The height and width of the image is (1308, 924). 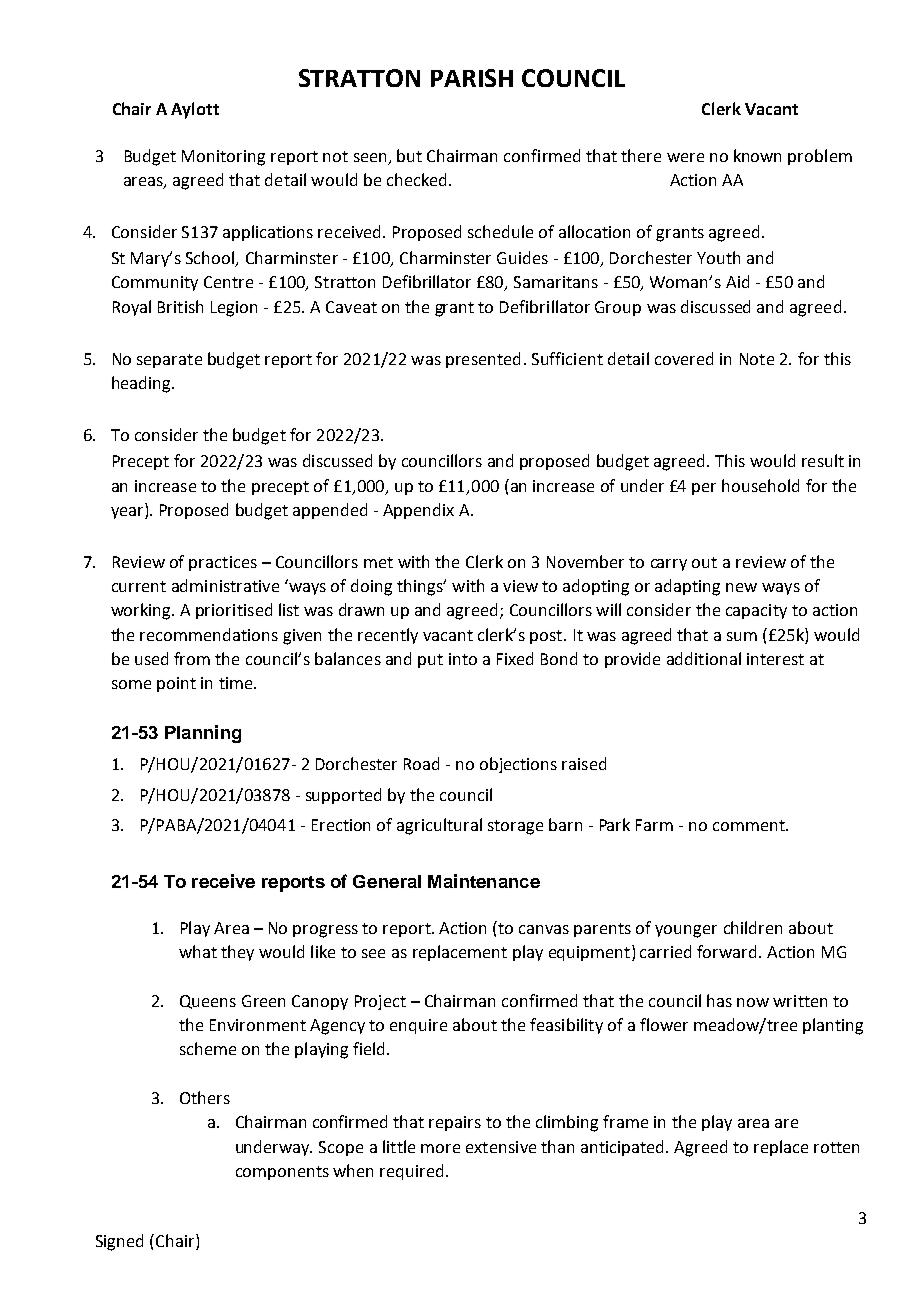 I want to click on into, so click(x=463, y=659).
